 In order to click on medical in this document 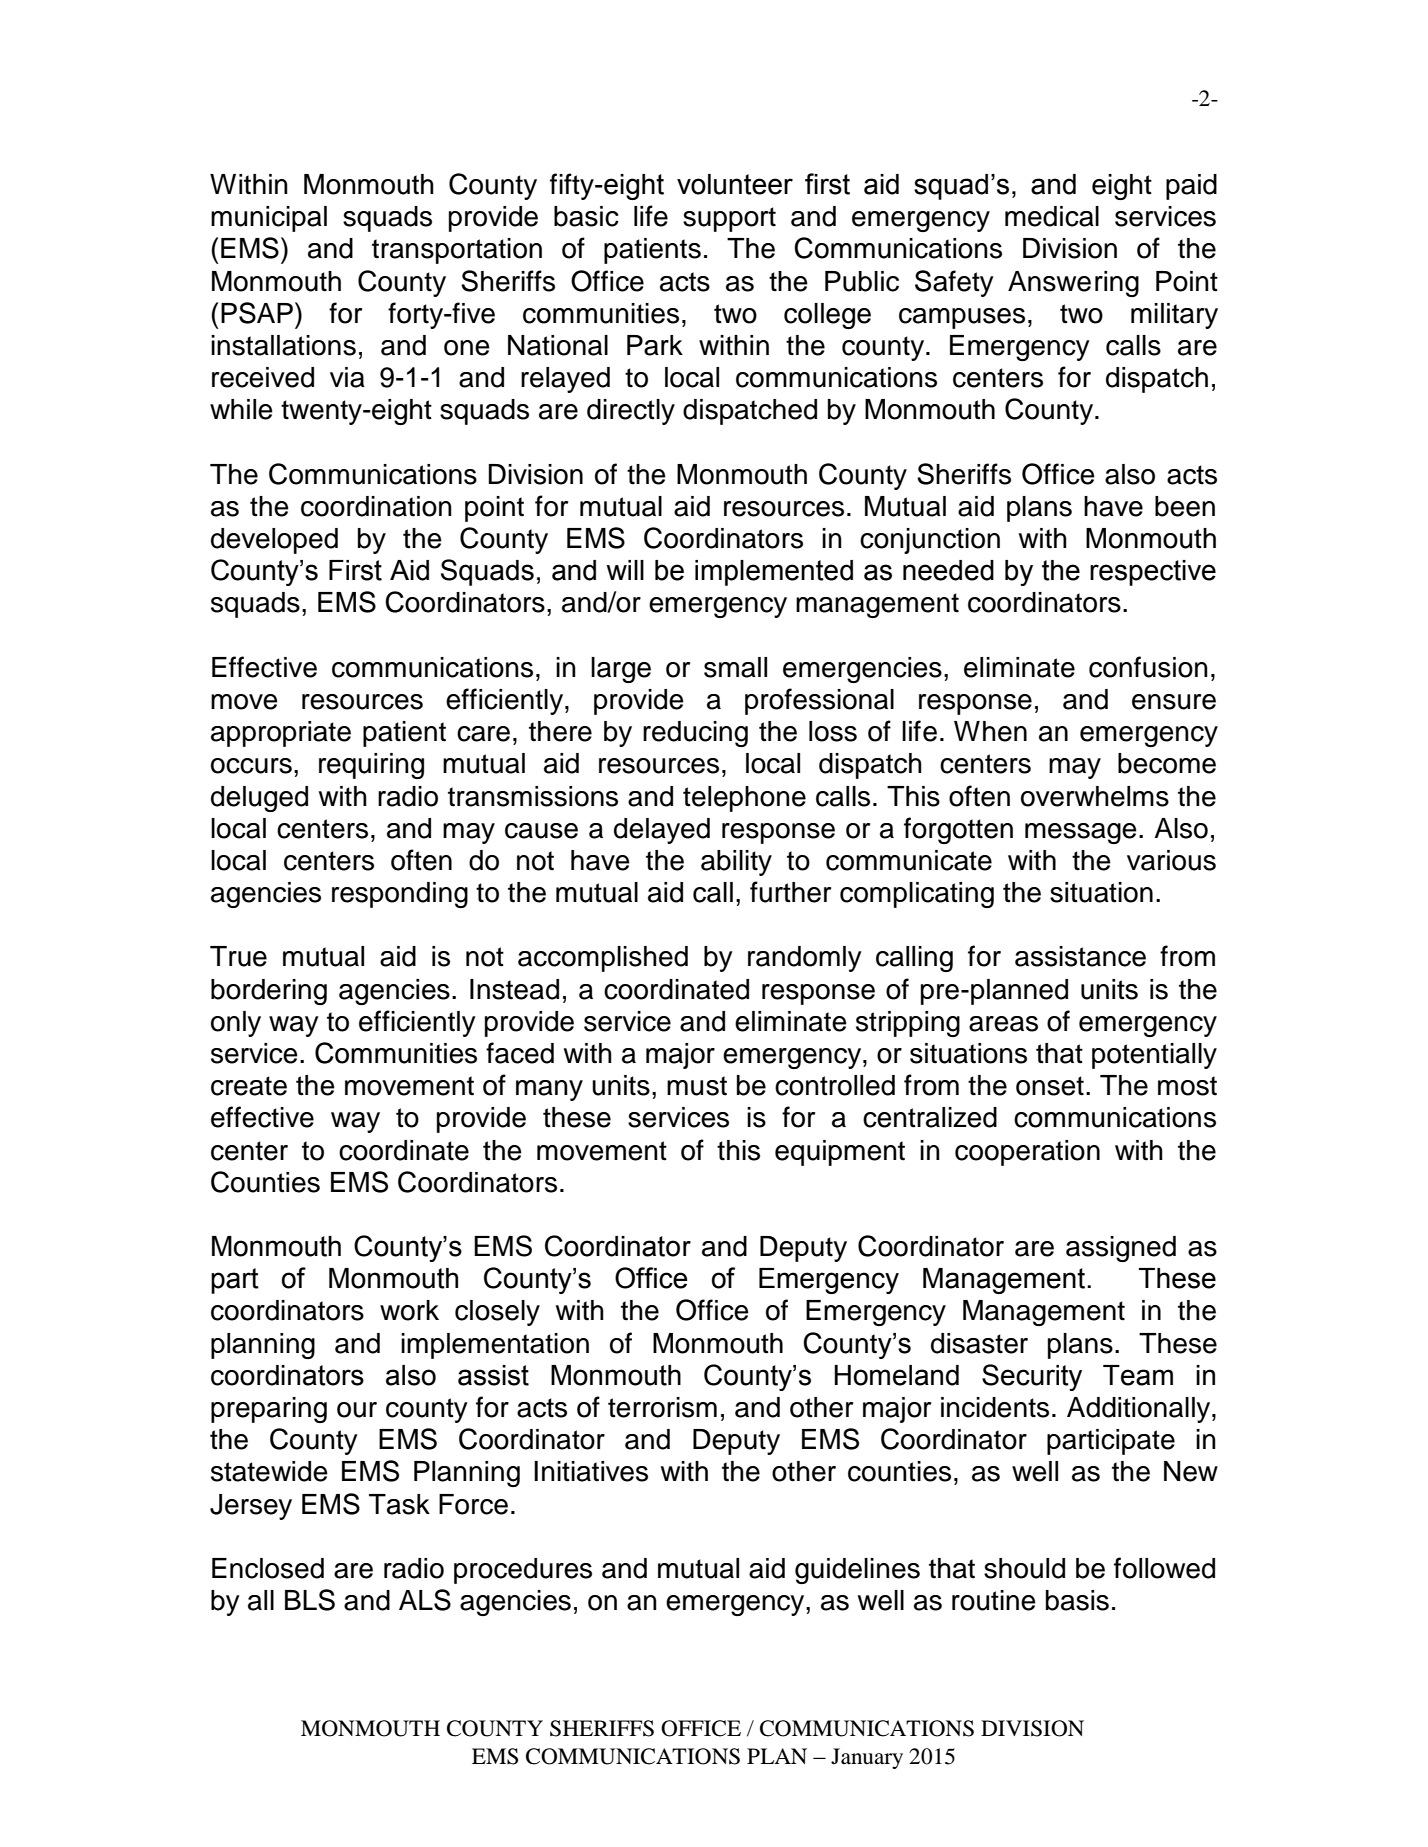, I will do `click(1052, 216)`.
